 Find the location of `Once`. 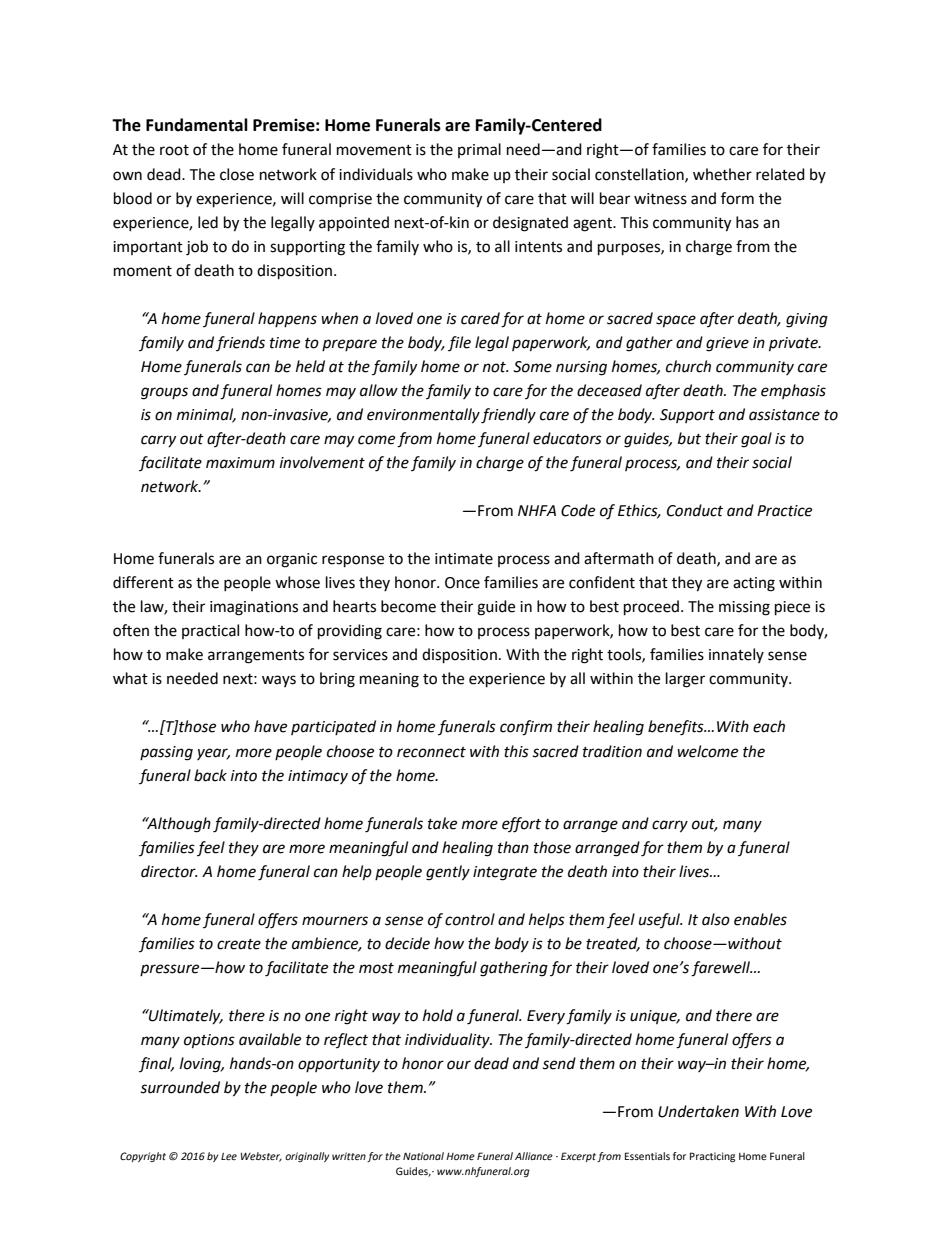

Once is located at coordinates (462, 583).
